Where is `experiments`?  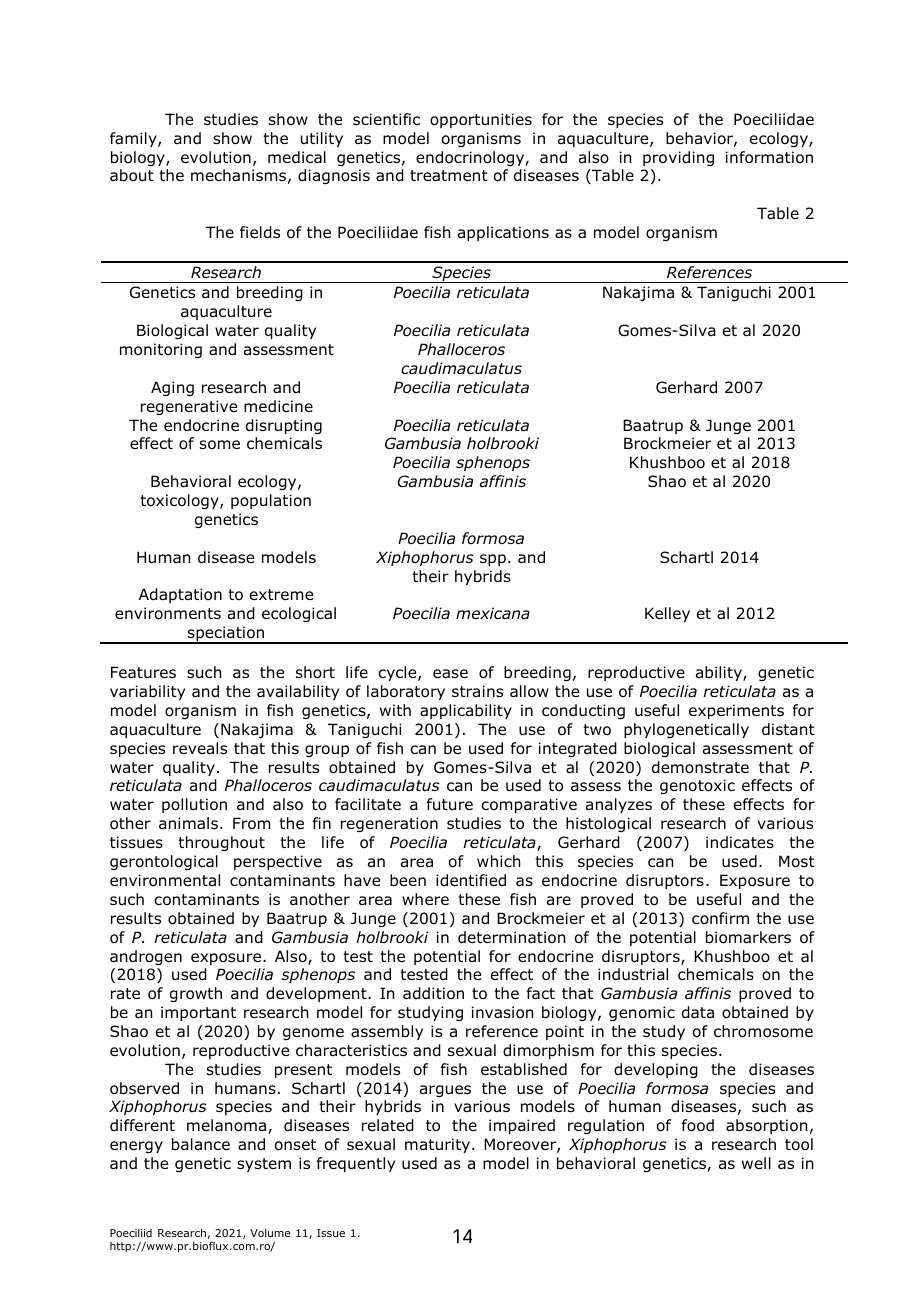 experiments is located at coordinates (736, 711).
